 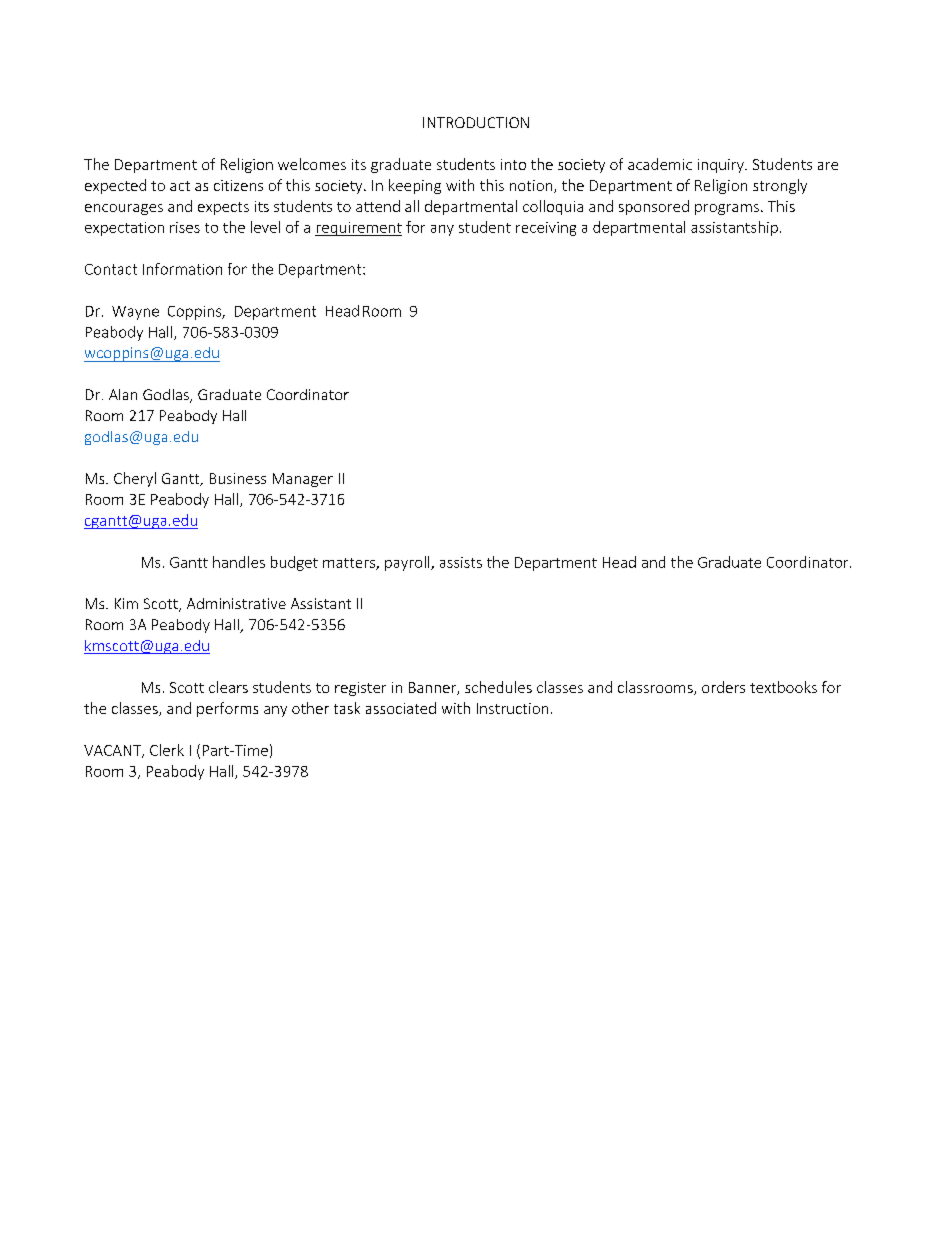 What do you see at coordinates (727, 209) in the screenshot?
I see `programs` at bounding box center [727, 209].
